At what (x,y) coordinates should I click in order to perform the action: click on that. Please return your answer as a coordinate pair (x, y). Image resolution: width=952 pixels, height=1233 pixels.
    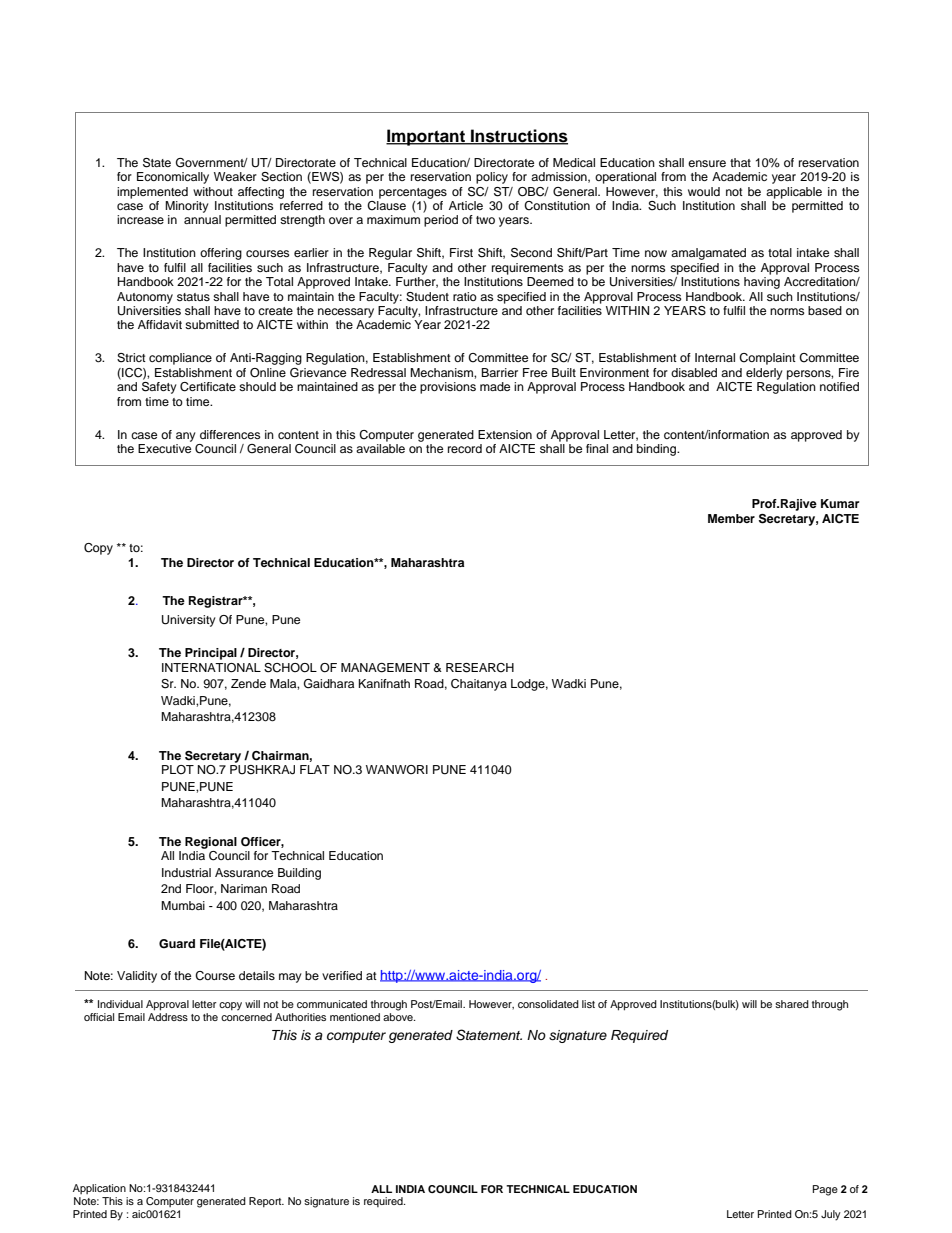
    Looking at the image, I should click on (740, 162).
